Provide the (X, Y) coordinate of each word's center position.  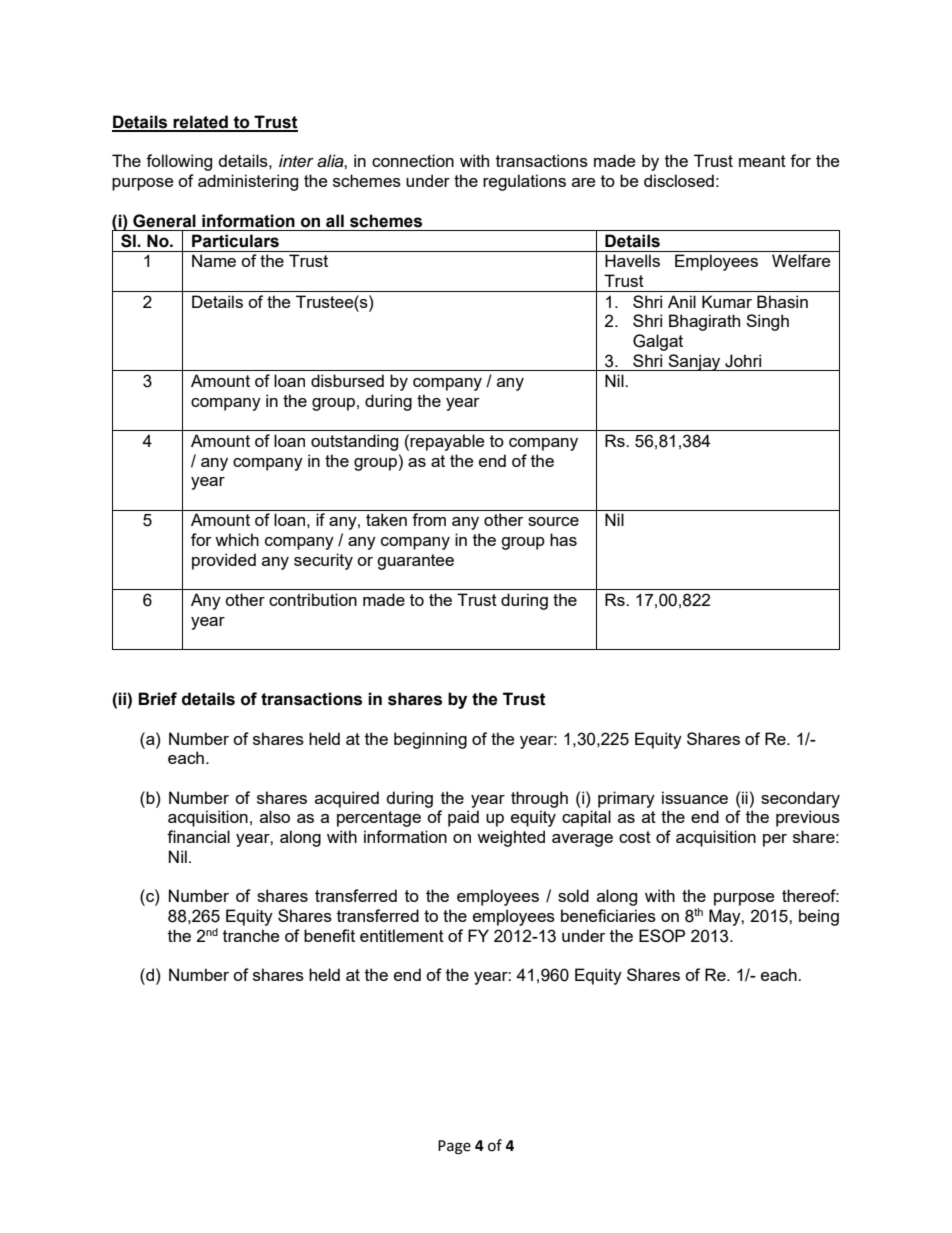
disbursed (347, 380)
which (237, 539)
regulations (524, 182)
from (429, 519)
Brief (157, 699)
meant (762, 161)
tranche (251, 935)
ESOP (662, 936)
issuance (695, 797)
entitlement (402, 935)
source (553, 521)
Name (214, 260)
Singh (767, 322)
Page (454, 1147)
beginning (430, 740)
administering (248, 182)
